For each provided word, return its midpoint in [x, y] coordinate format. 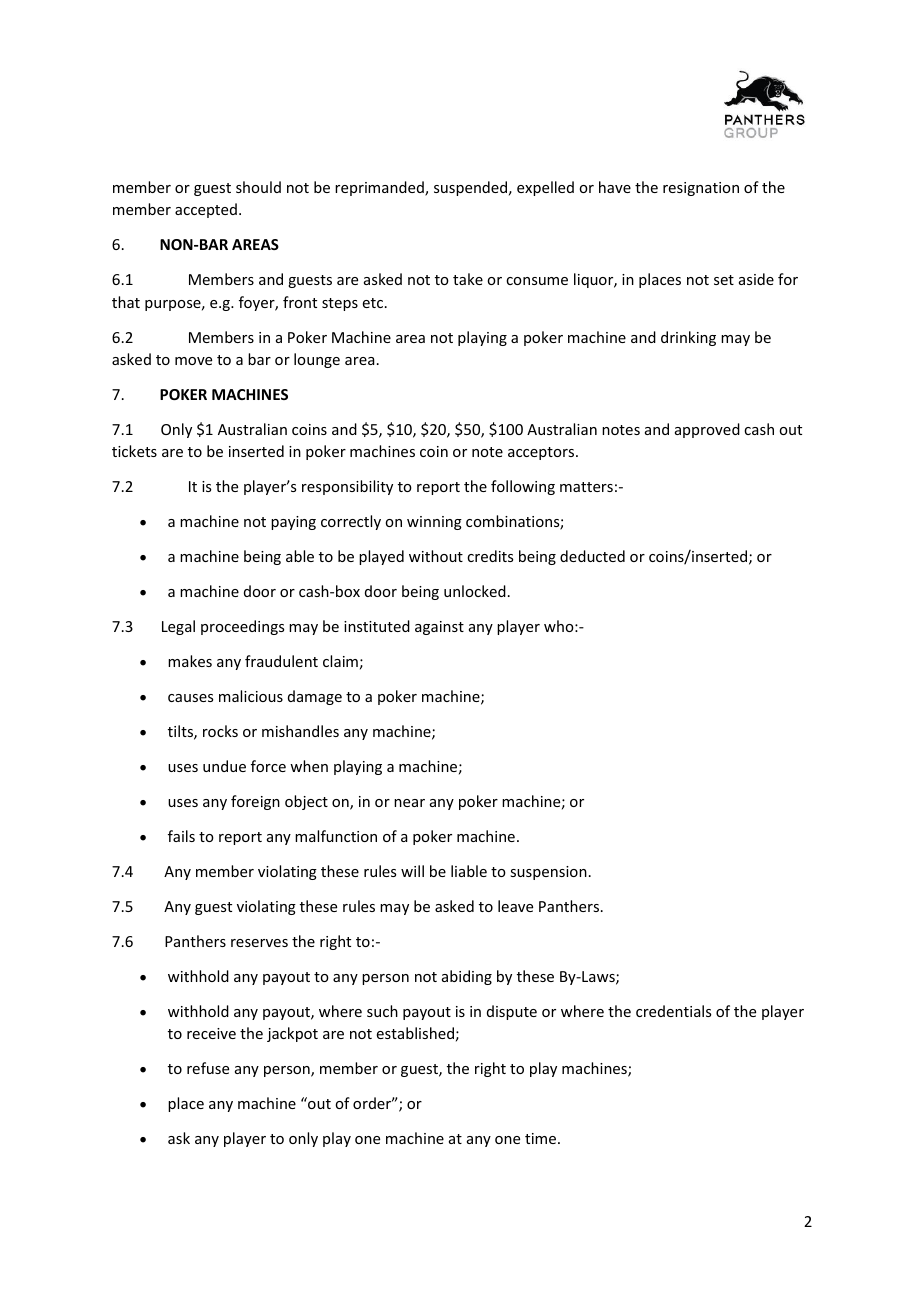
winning [434, 523]
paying [293, 523]
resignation [701, 189]
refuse [208, 1068]
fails [181, 836]
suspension [548, 873]
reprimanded [380, 188]
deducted [592, 556]
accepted [206, 210]
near [409, 803]
